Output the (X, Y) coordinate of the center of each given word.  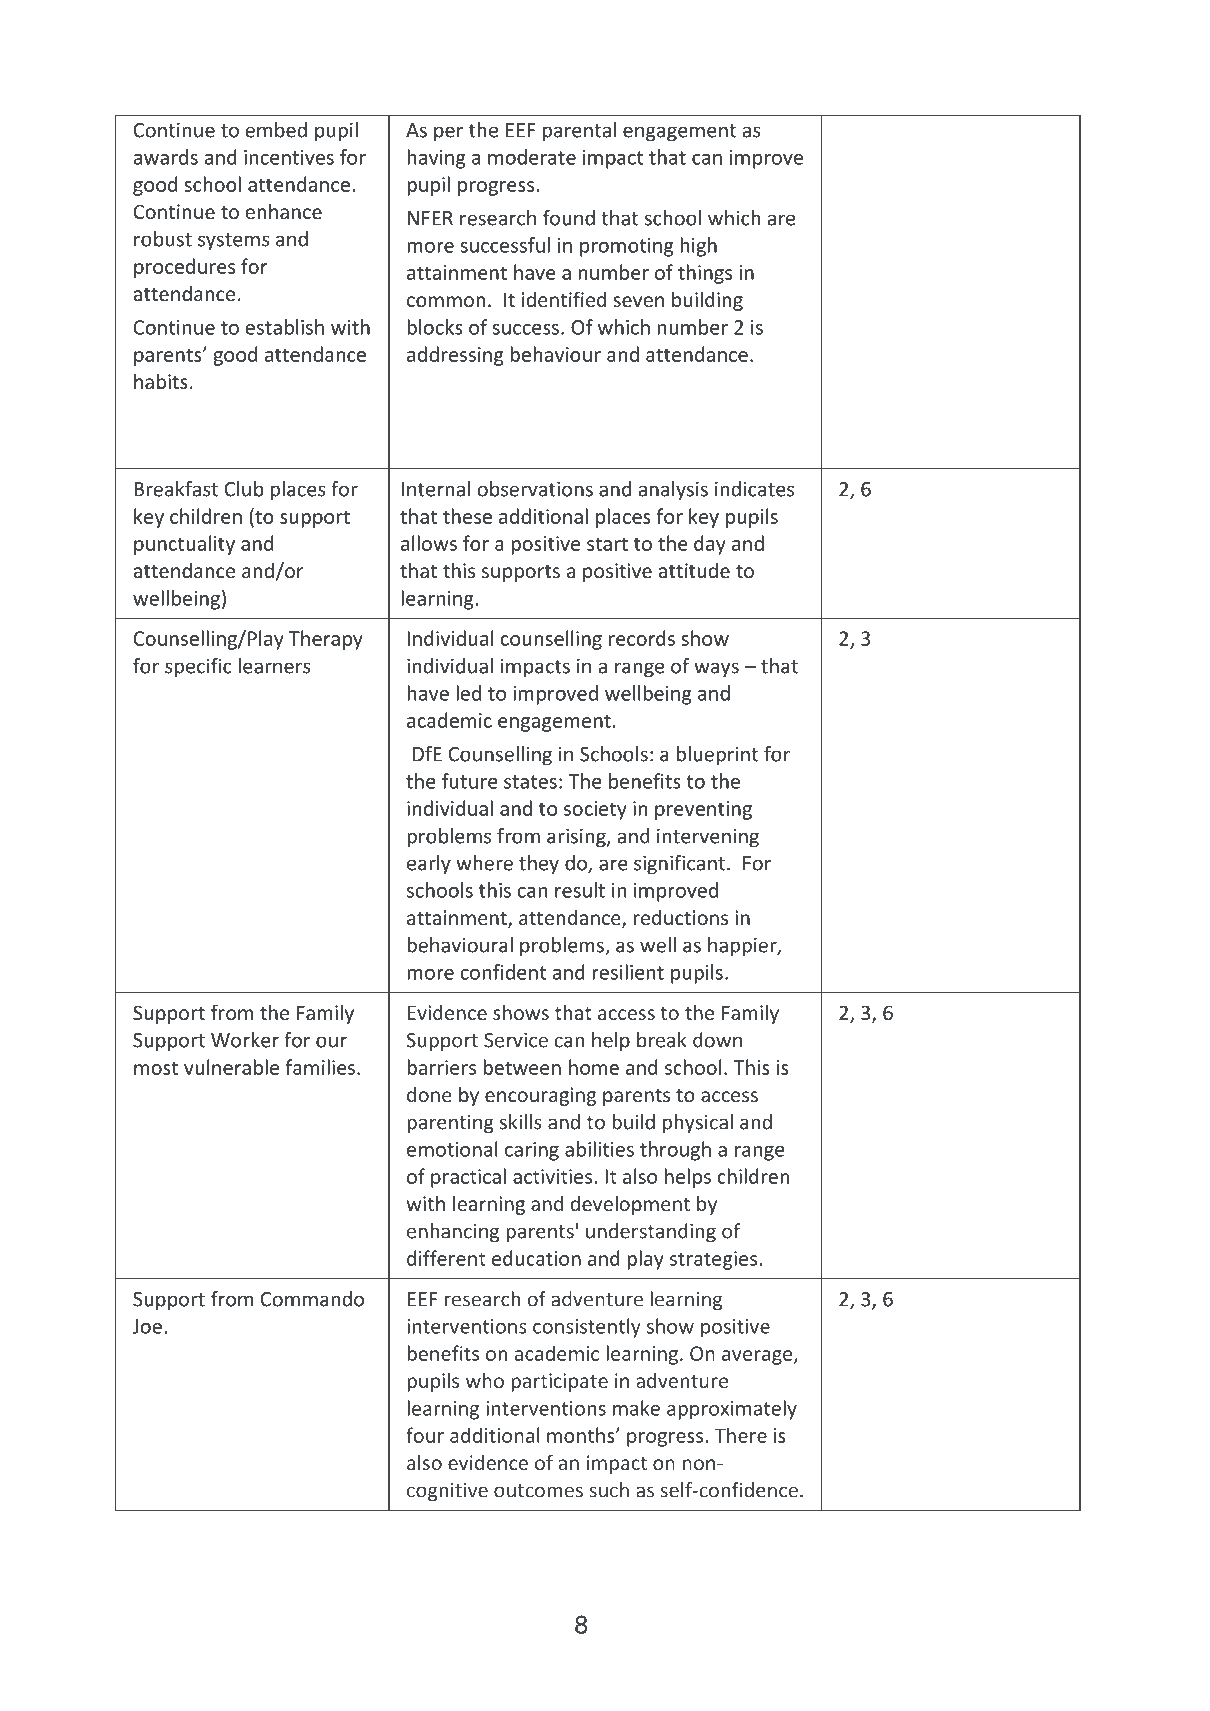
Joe (147, 1326)
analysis (673, 491)
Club (244, 489)
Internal (436, 489)
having (436, 159)
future (470, 781)
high (698, 247)
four (425, 1435)
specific (198, 668)
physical (698, 1124)
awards (166, 157)
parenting (450, 1124)
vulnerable (231, 1067)
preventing (703, 810)
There (741, 1435)
